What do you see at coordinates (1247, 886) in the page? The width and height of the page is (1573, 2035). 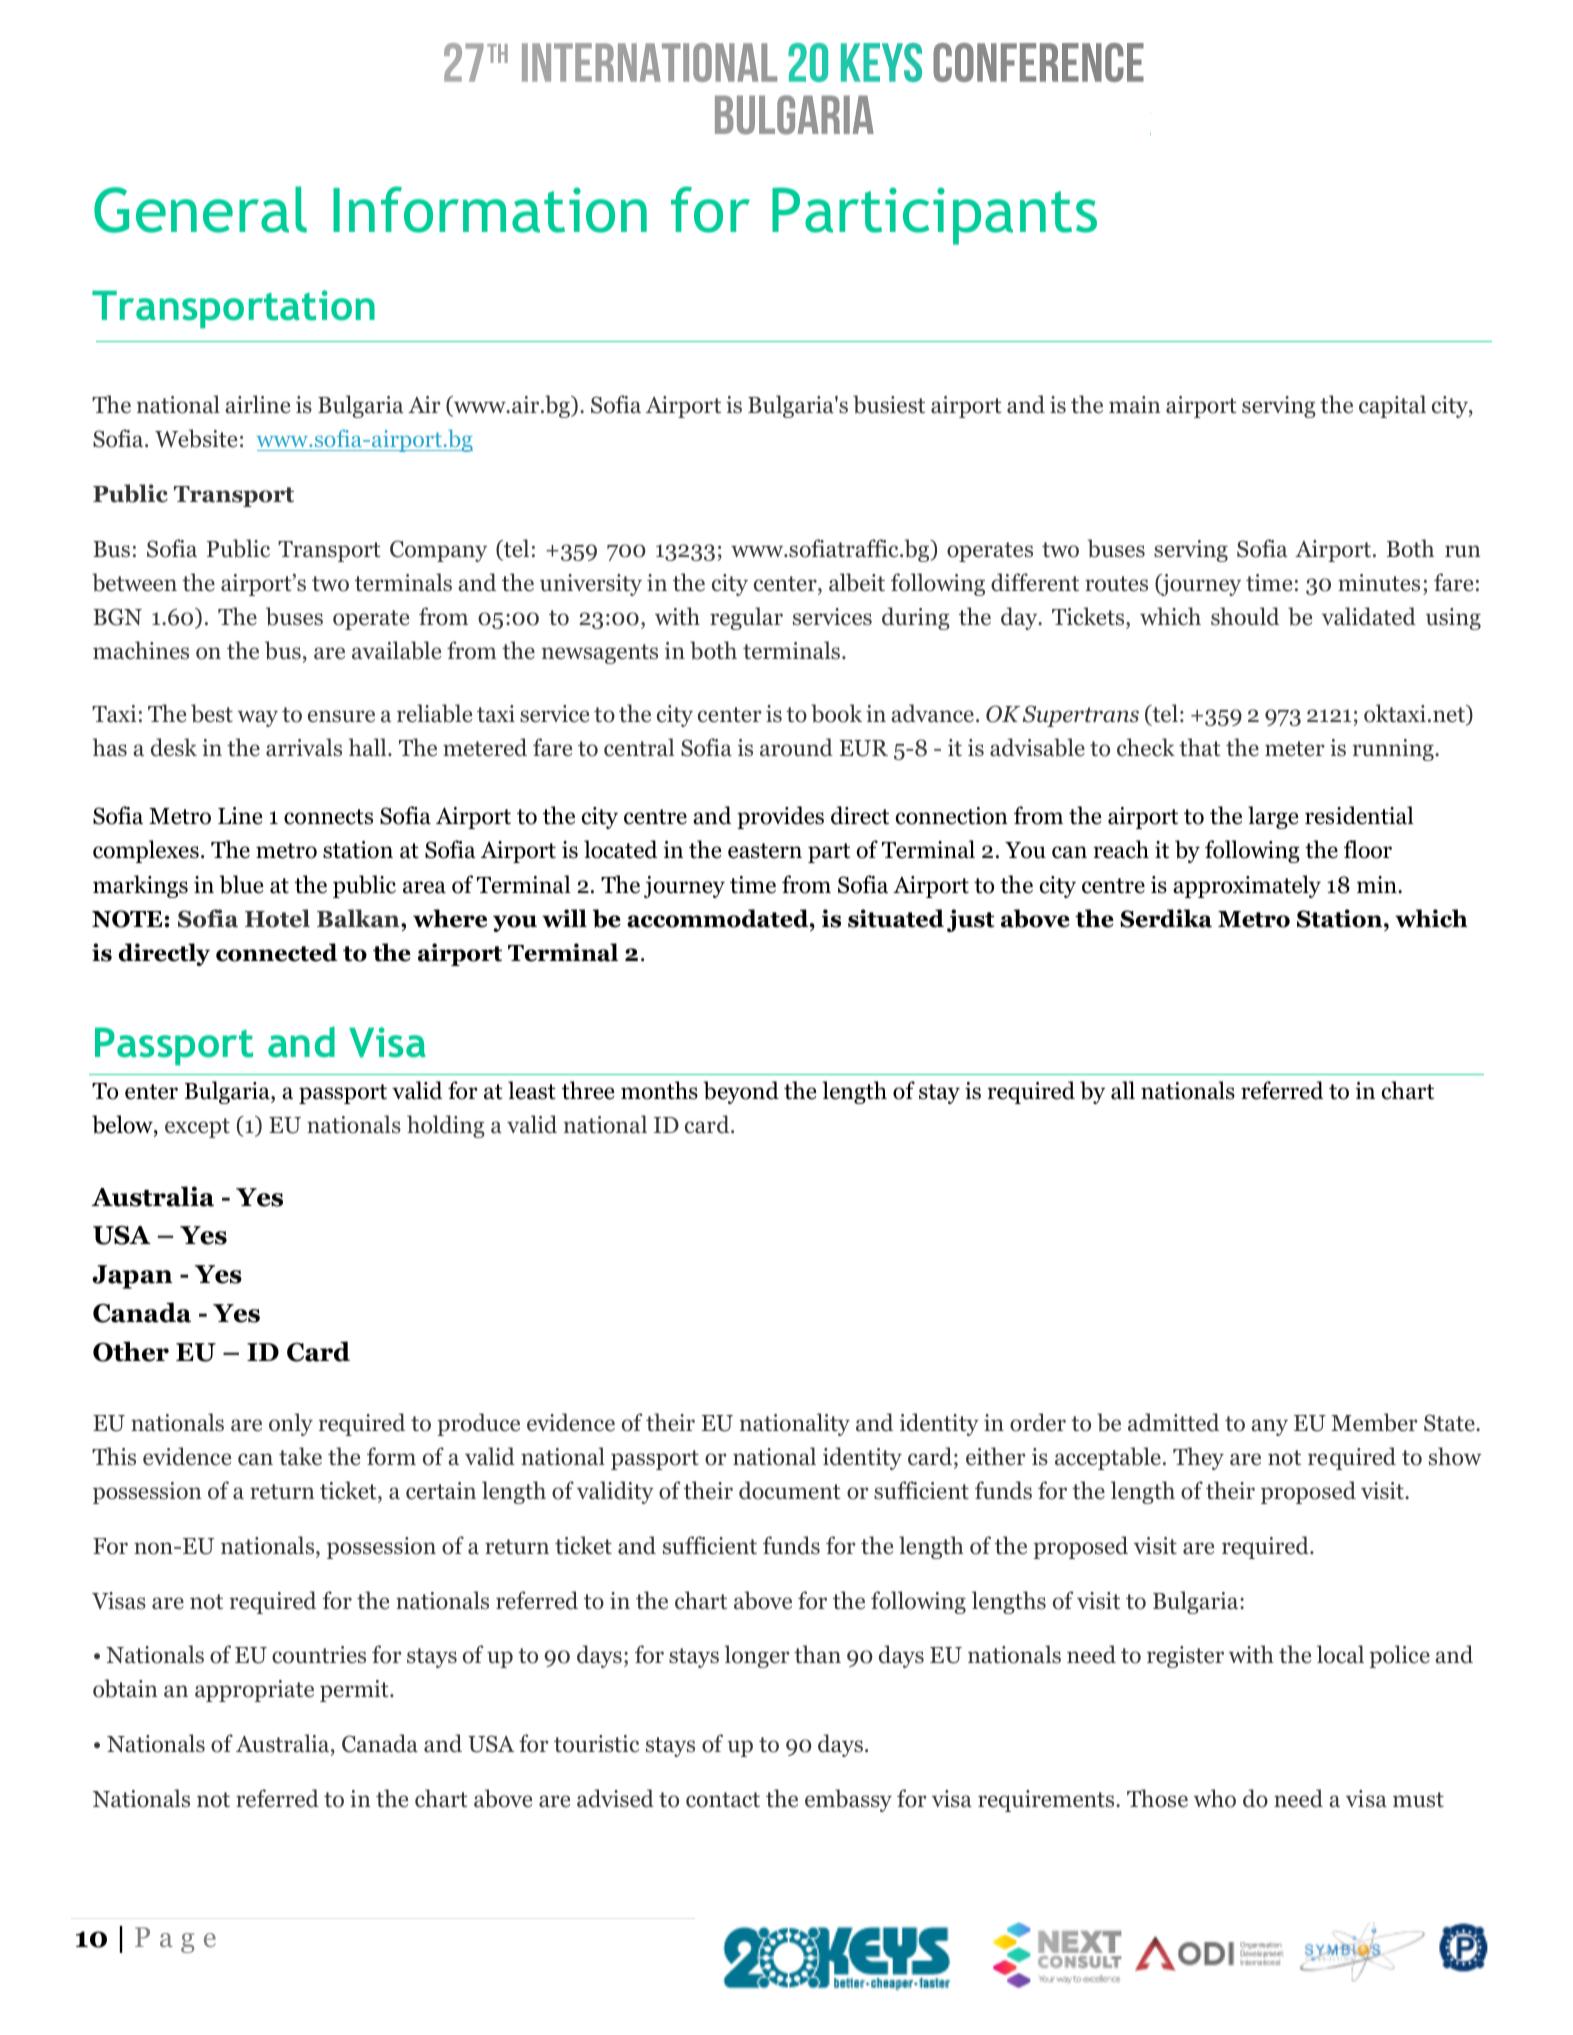 I see `approximately` at bounding box center [1247, 886].
